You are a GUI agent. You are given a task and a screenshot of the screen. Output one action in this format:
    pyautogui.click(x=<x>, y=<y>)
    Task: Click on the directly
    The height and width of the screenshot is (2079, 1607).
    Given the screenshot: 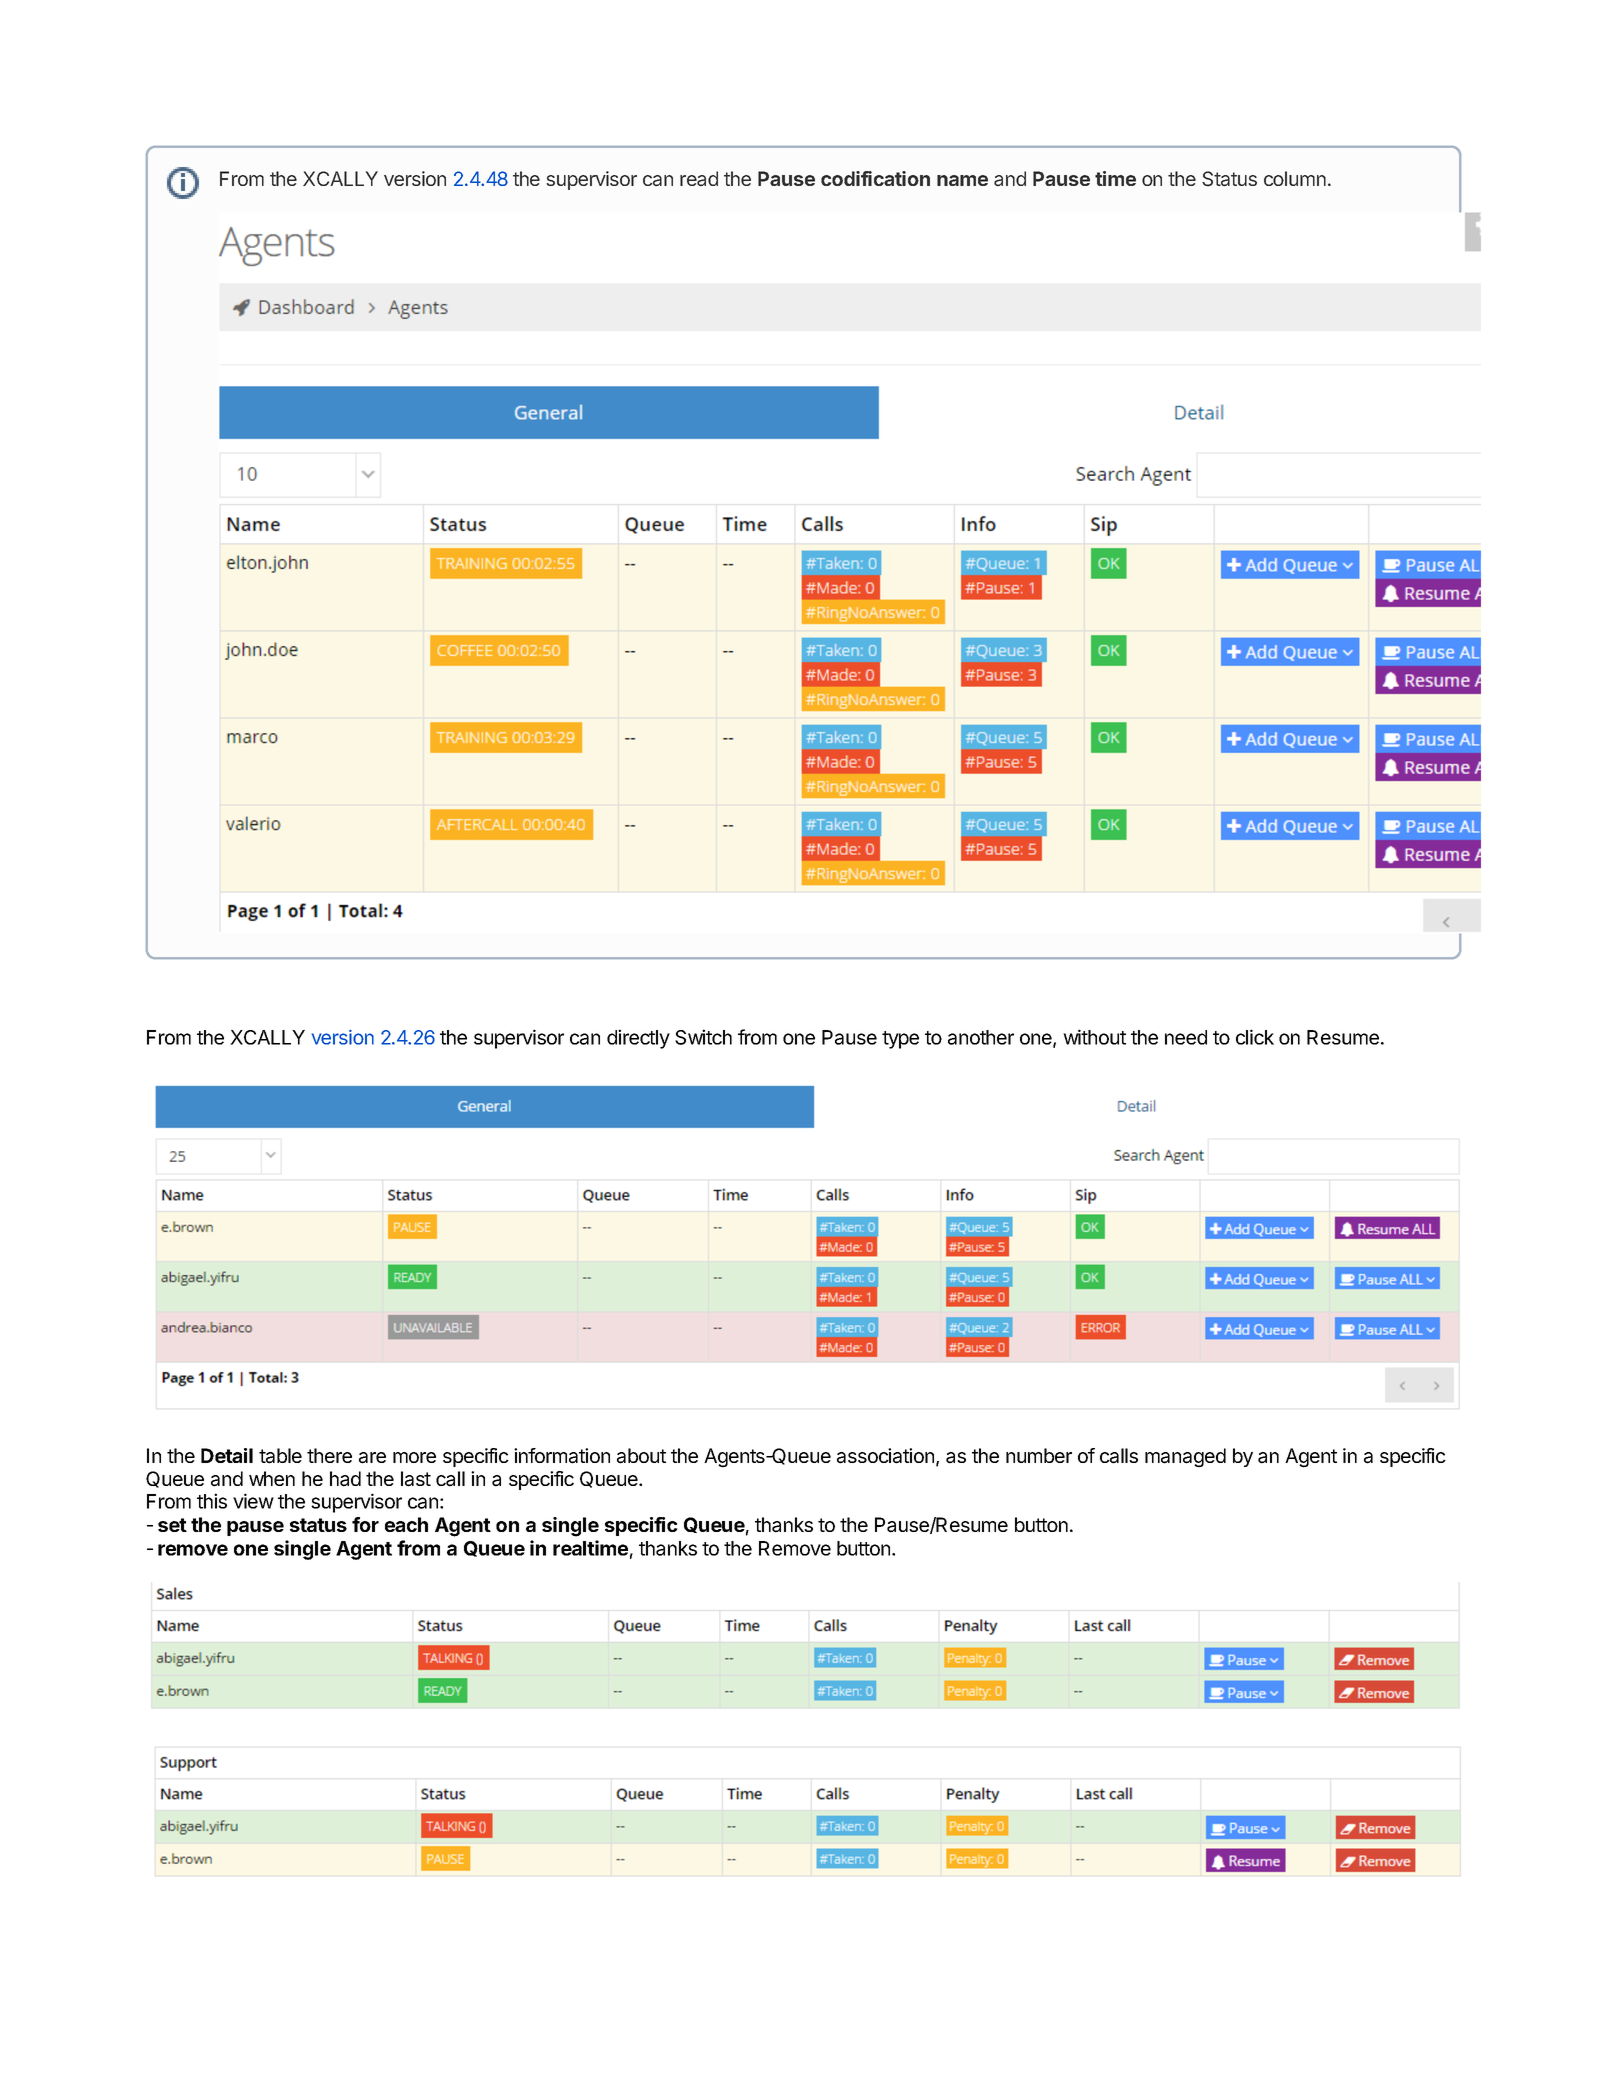 What is the action you would take?
    pyautogui.click(x=638, y=1039)
